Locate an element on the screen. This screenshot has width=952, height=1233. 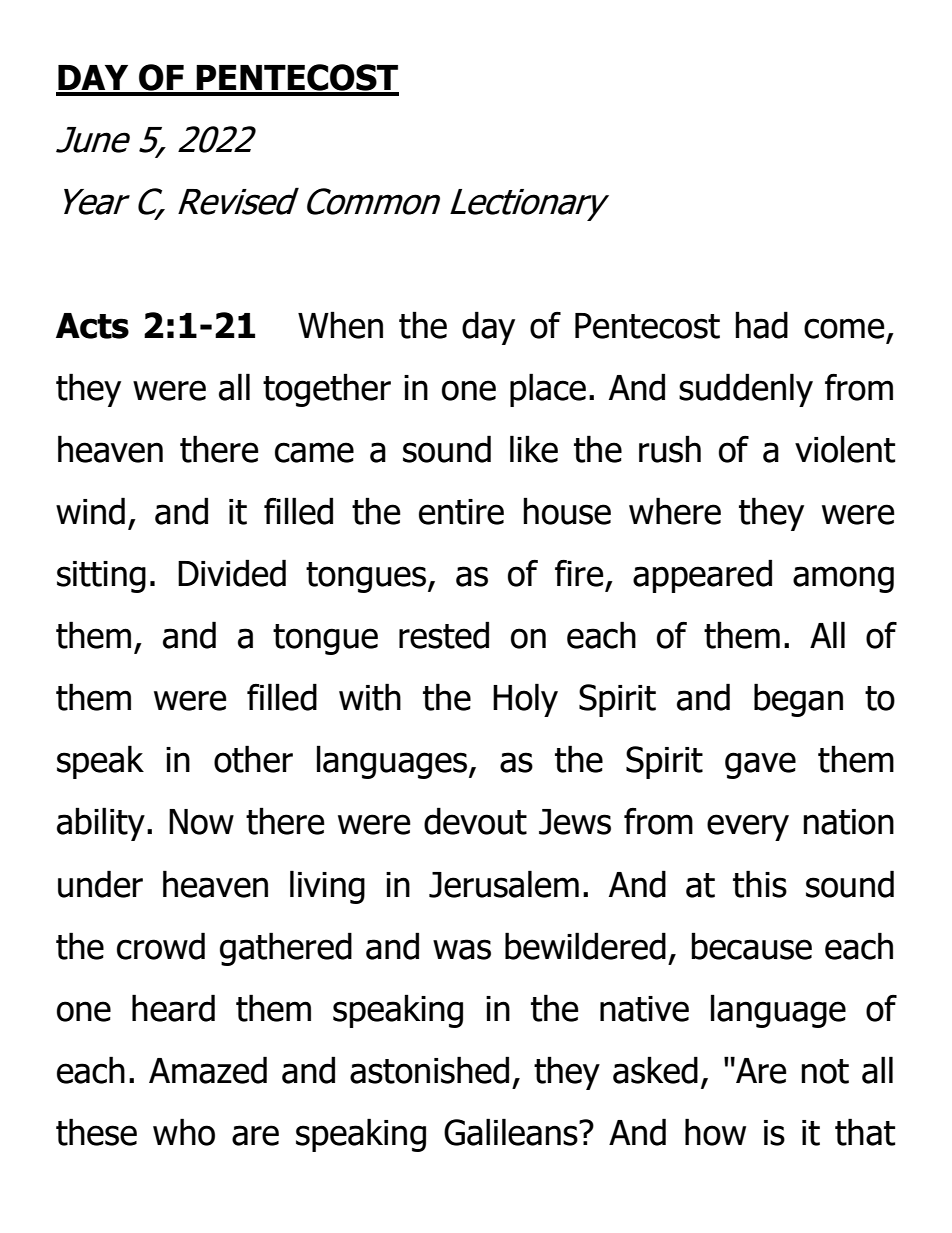
other is located at coordinates (253, 759).
